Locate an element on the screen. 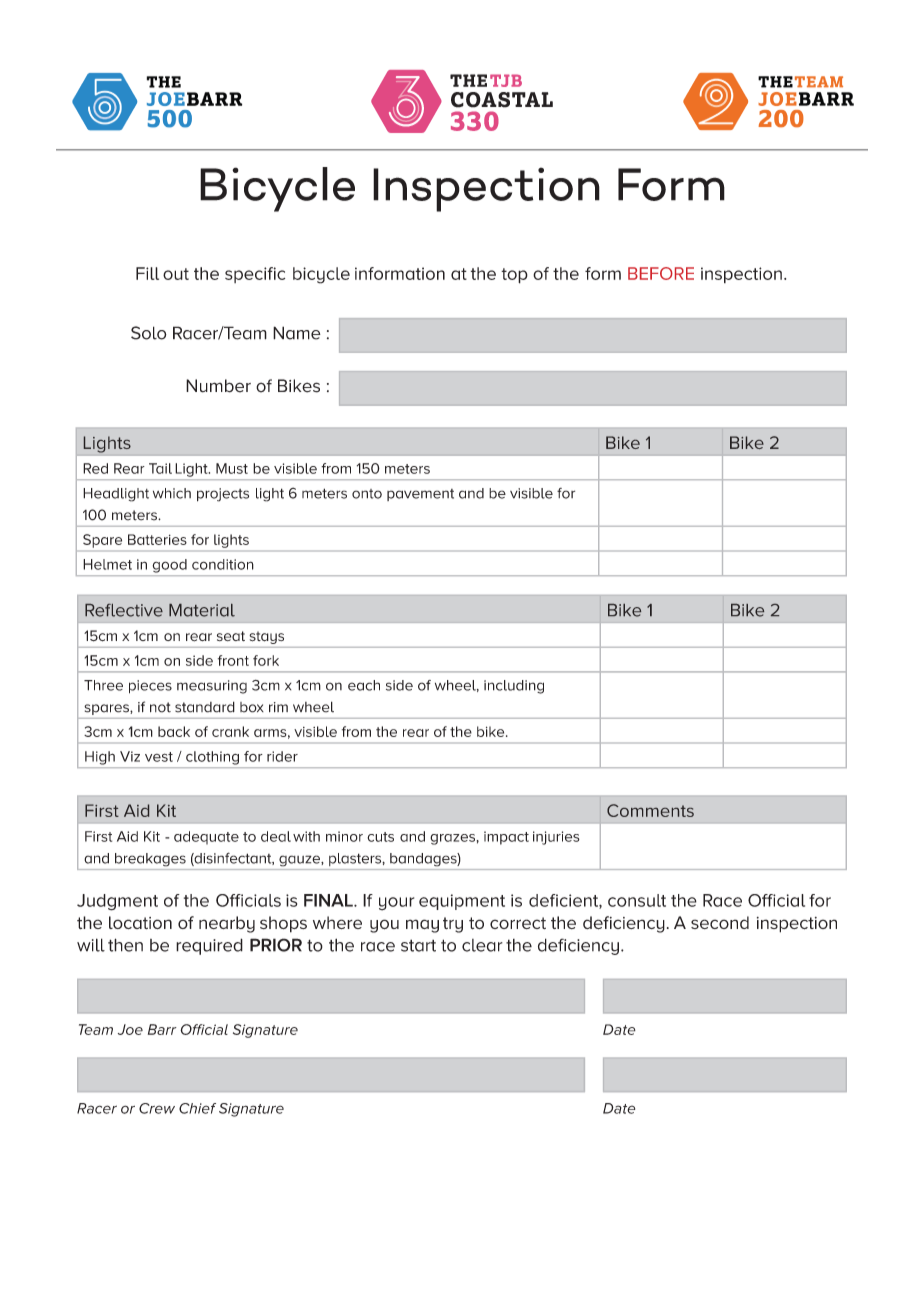 The width and height of the screenshot is (924, 1308). BEFORE is located at coordinates (661, 273).
